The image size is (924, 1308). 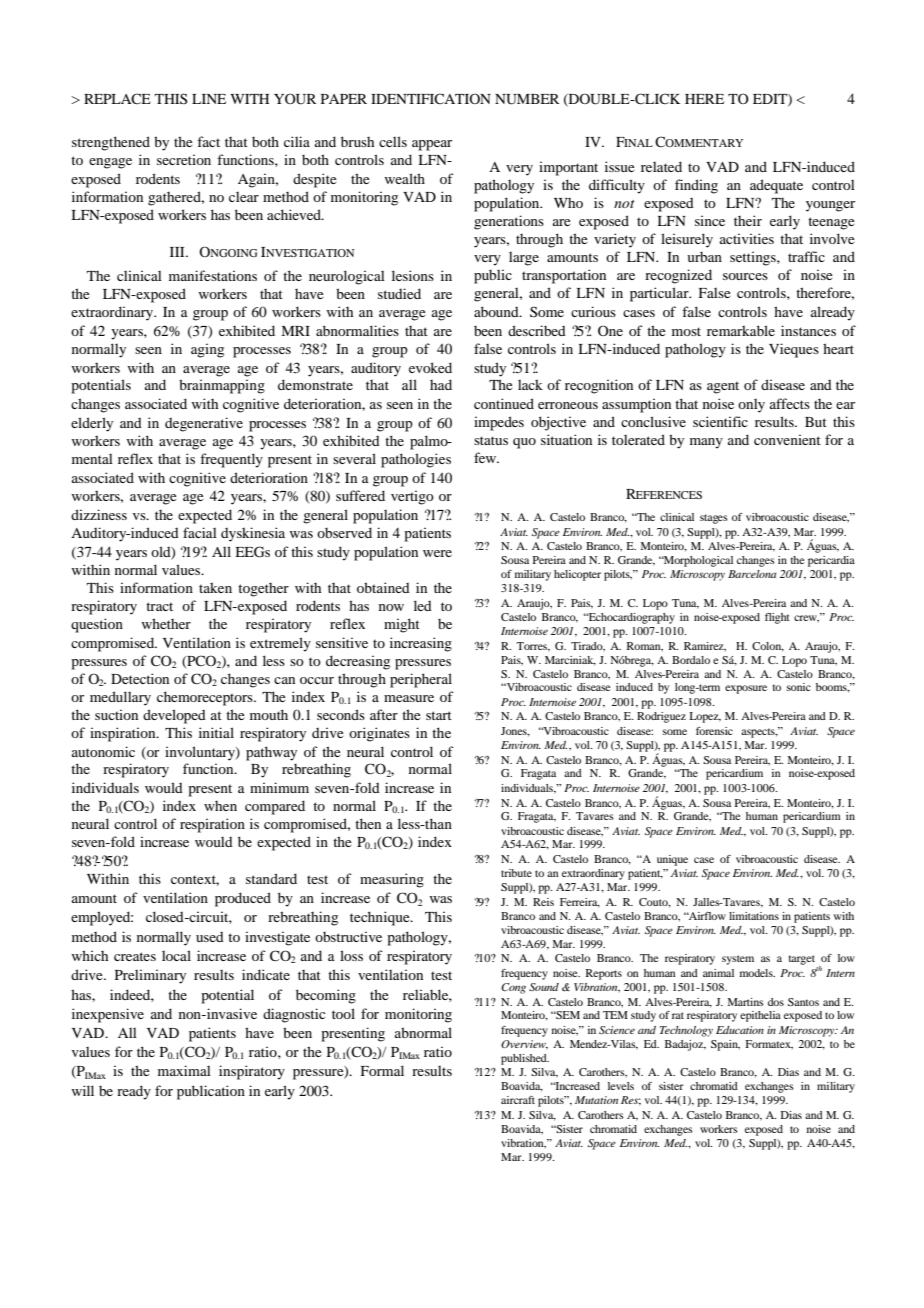 What do you see at coordinates (159, 606) in the screenshot?
I see `tract` at bounding box center [159, 606].
